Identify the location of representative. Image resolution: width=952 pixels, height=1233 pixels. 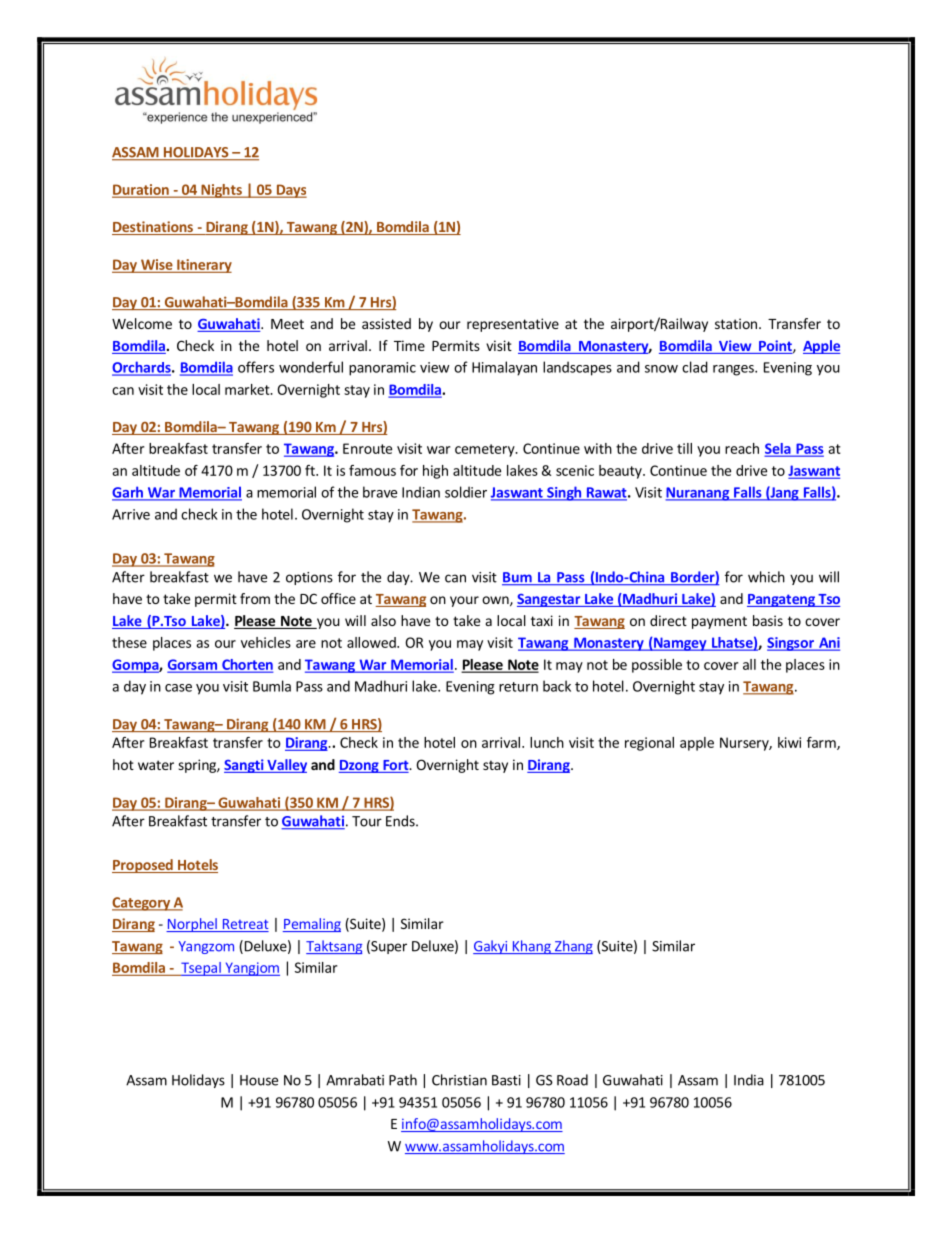
(513, 325).
